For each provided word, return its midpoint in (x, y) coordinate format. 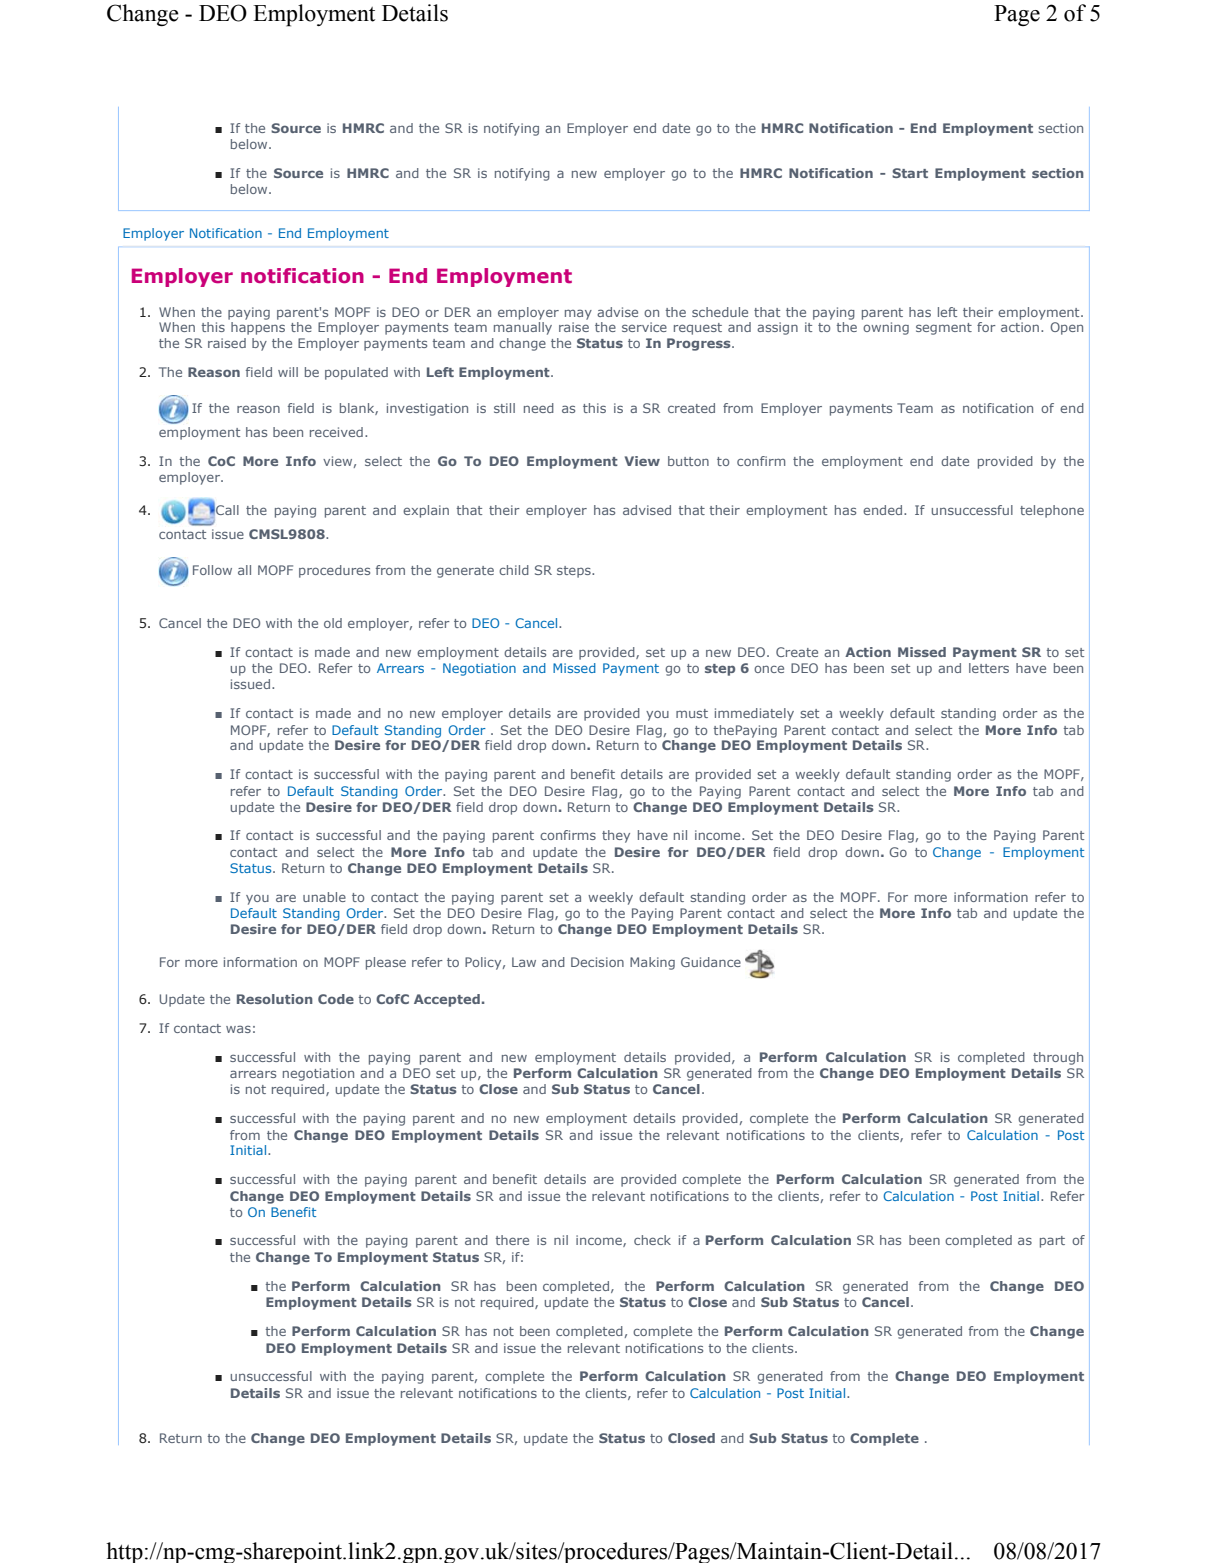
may (578, 314)
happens (258, 328)
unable (324, 897)
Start (910, 173)
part (1052, 1242)
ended (884, 510)
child (514, 570)
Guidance (711, 962)
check (652, 1240)
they (616, 836)
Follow (212, 570)
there (512, 1240)
